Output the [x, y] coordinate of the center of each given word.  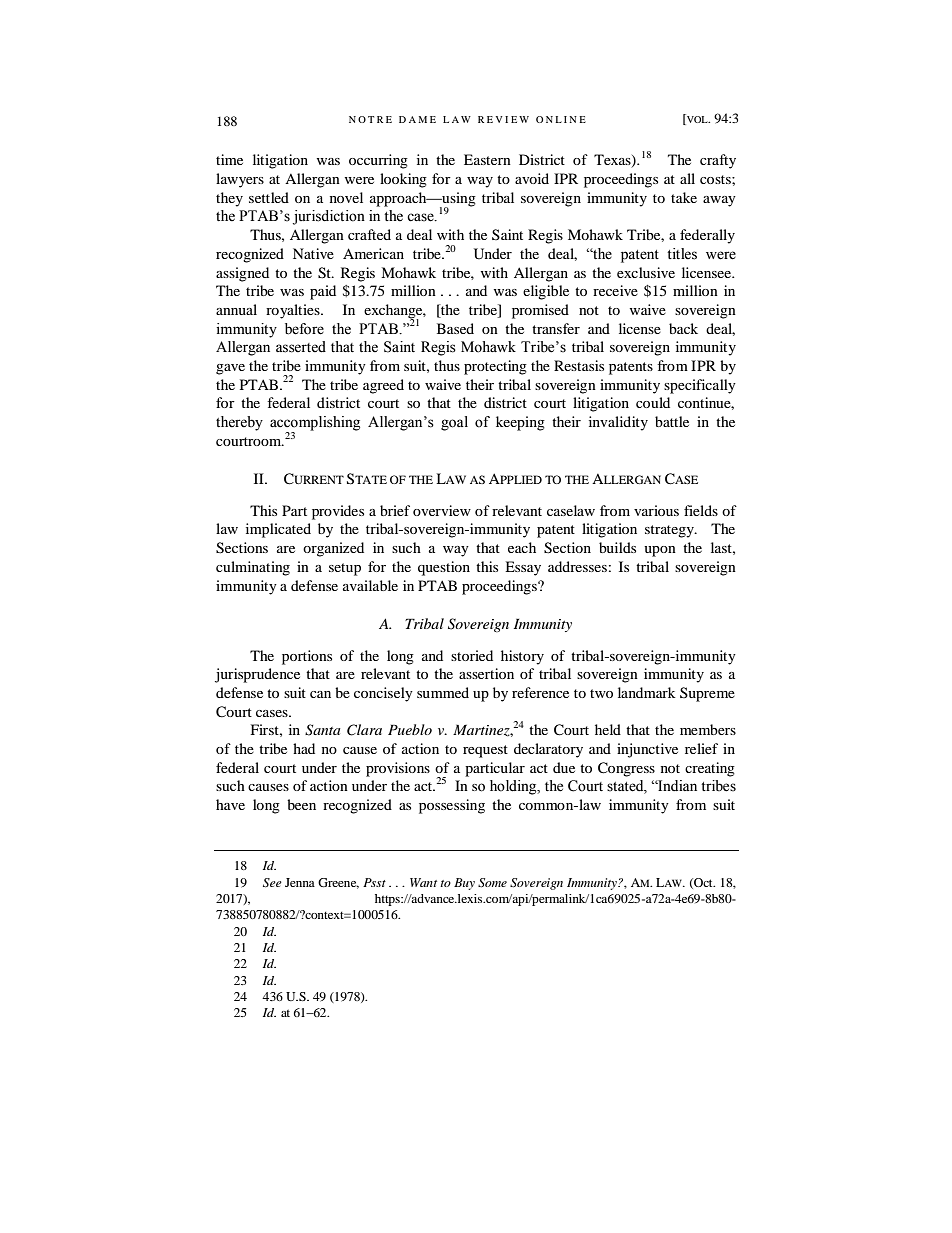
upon [660, 551]
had [304, 748]
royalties [294, 311]
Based [455, 328]
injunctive [647, 750]
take [684, 197]
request [485, 751]
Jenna [300, 882]
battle [672, 421]
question [444, 568]
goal [454, 423]
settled [269, 197]
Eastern [487, 159]
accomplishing [315, 424]
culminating [253, 568]
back [683, 328]
